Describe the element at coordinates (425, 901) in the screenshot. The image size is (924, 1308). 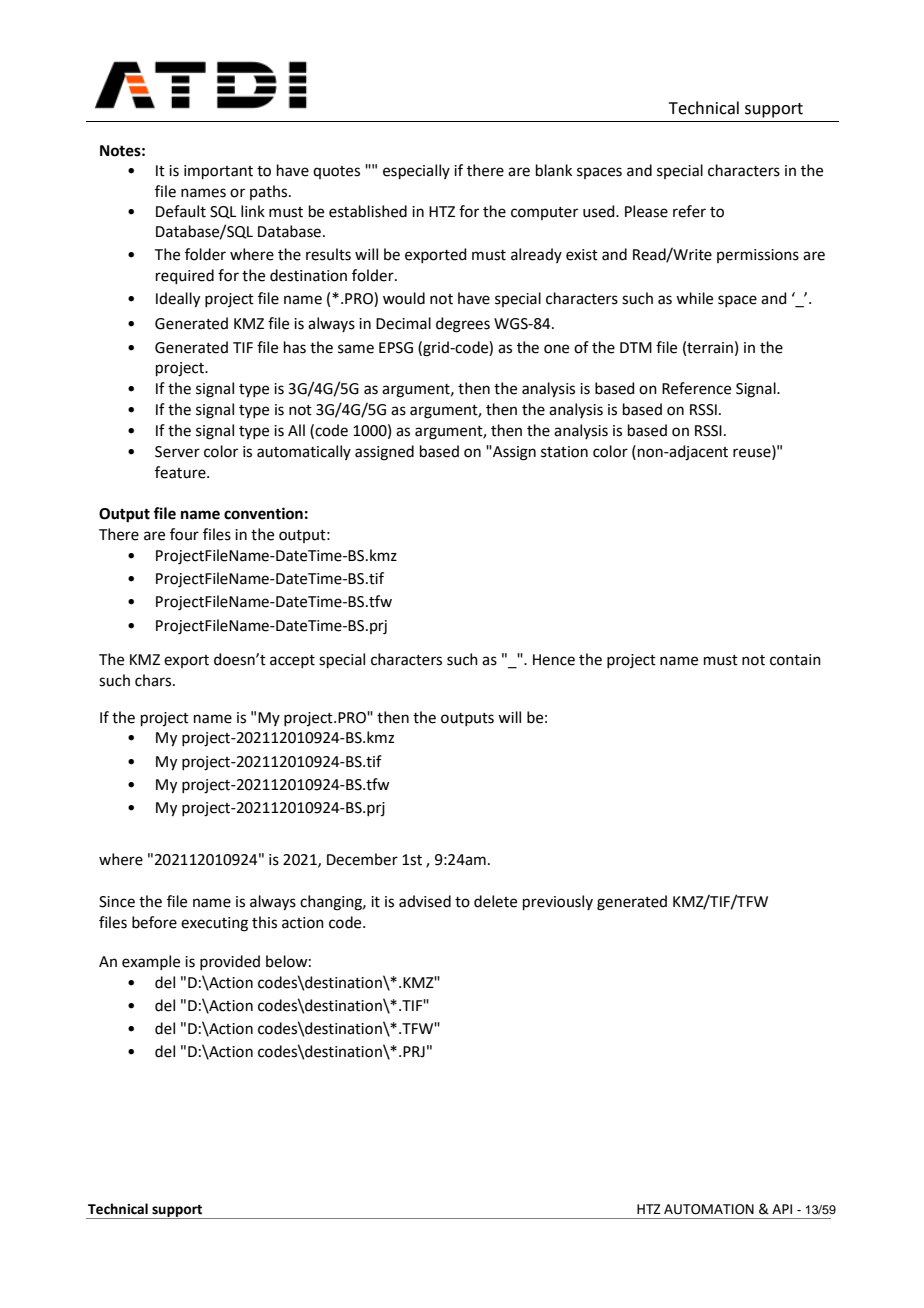
I see `advised` at that location.
